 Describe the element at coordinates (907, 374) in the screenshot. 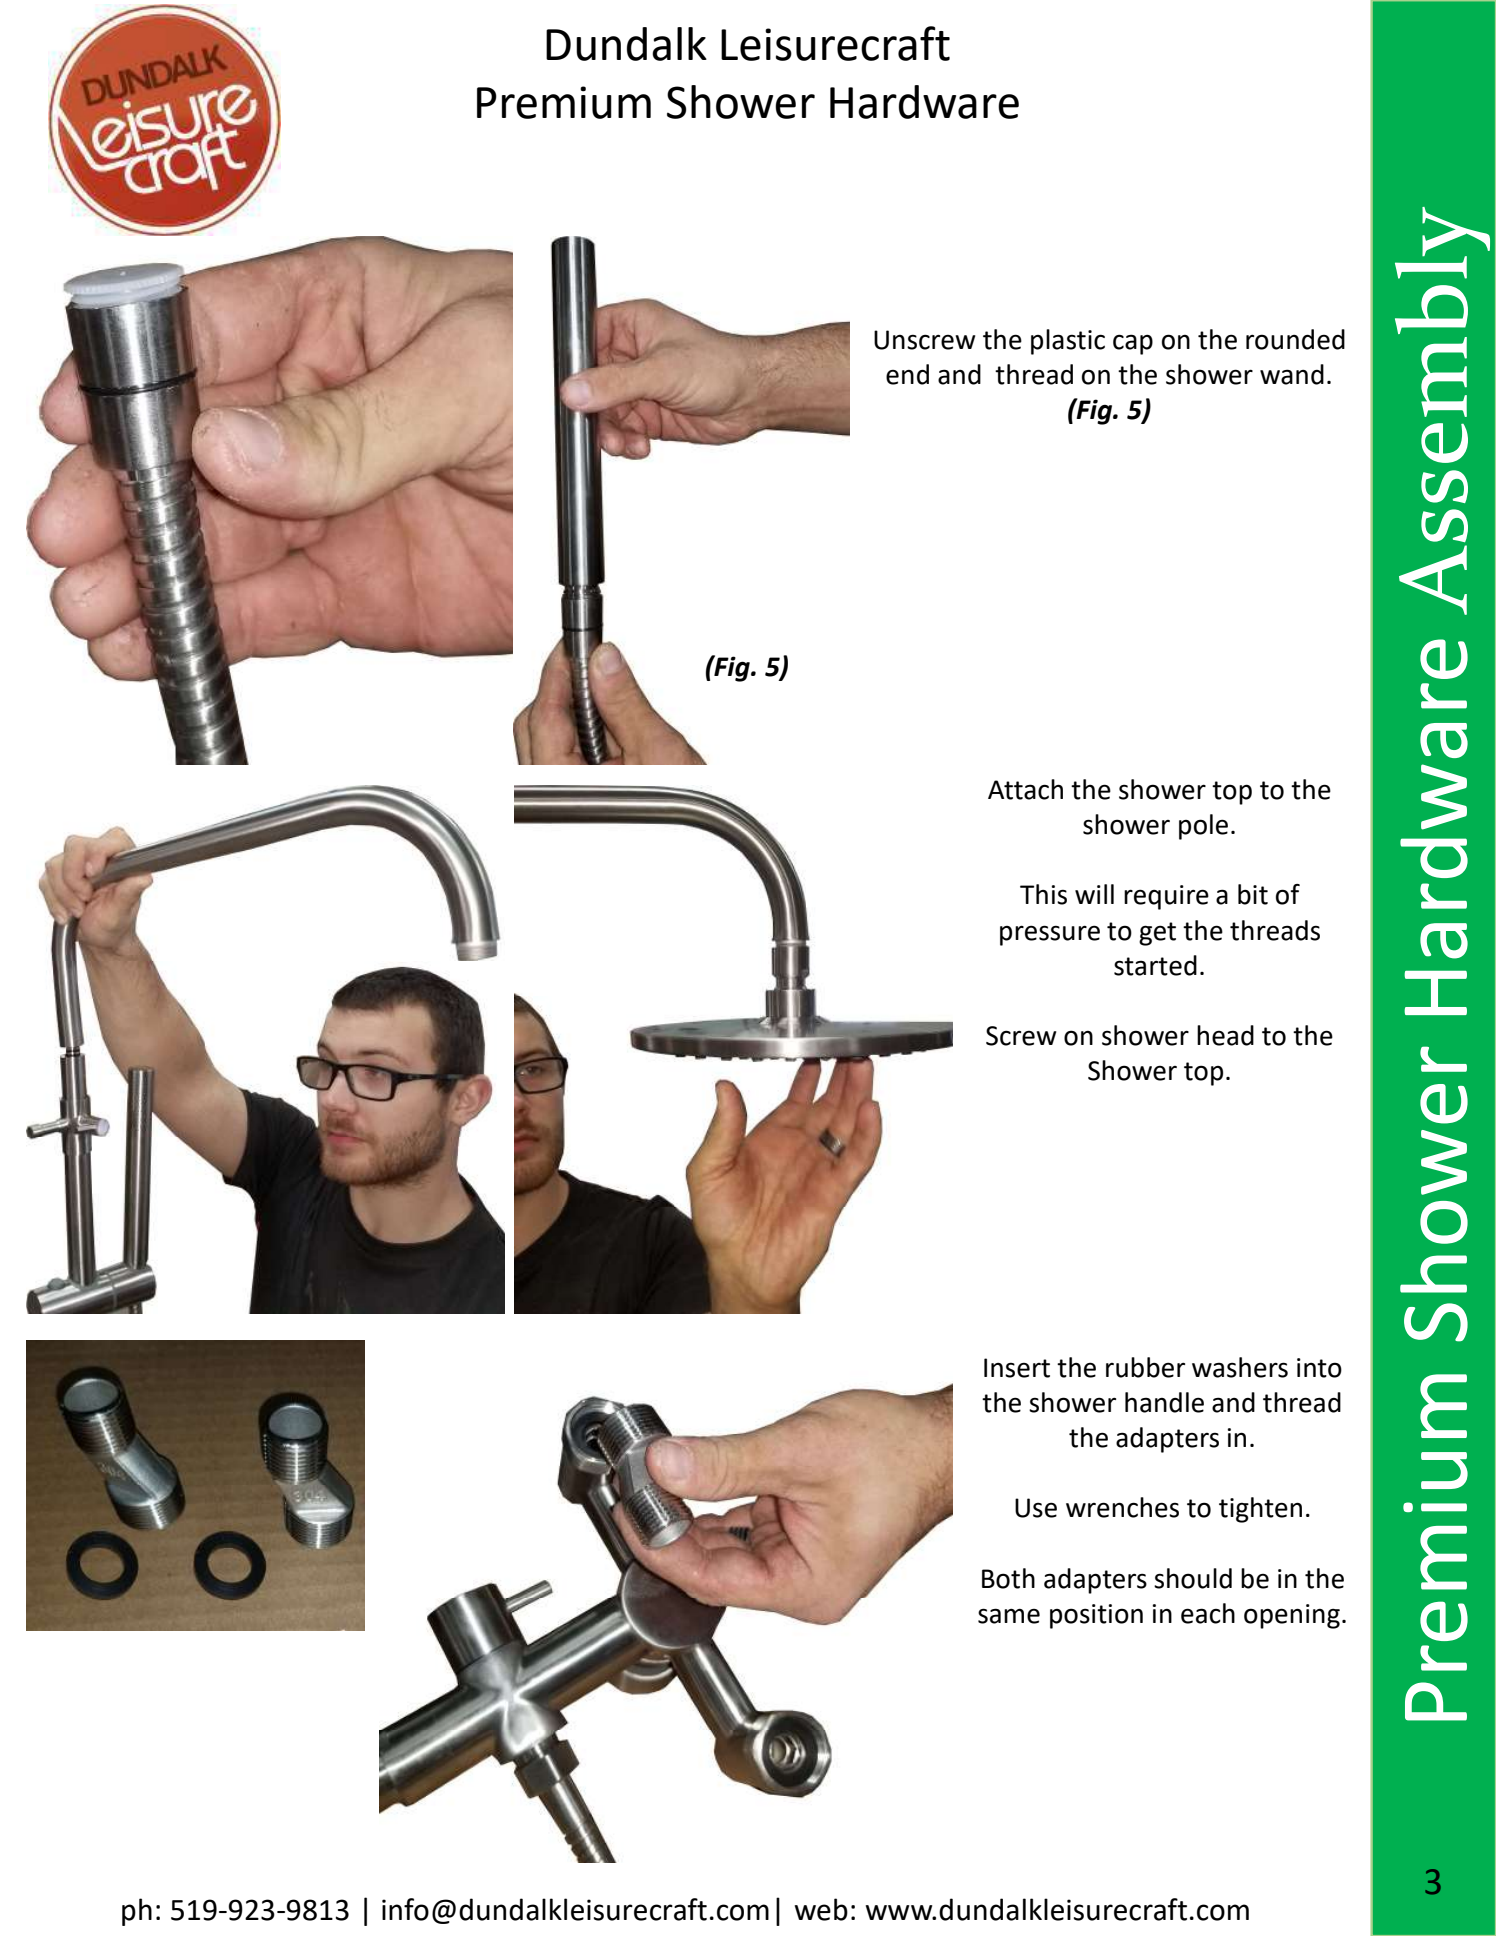

I see `end` at that location.
